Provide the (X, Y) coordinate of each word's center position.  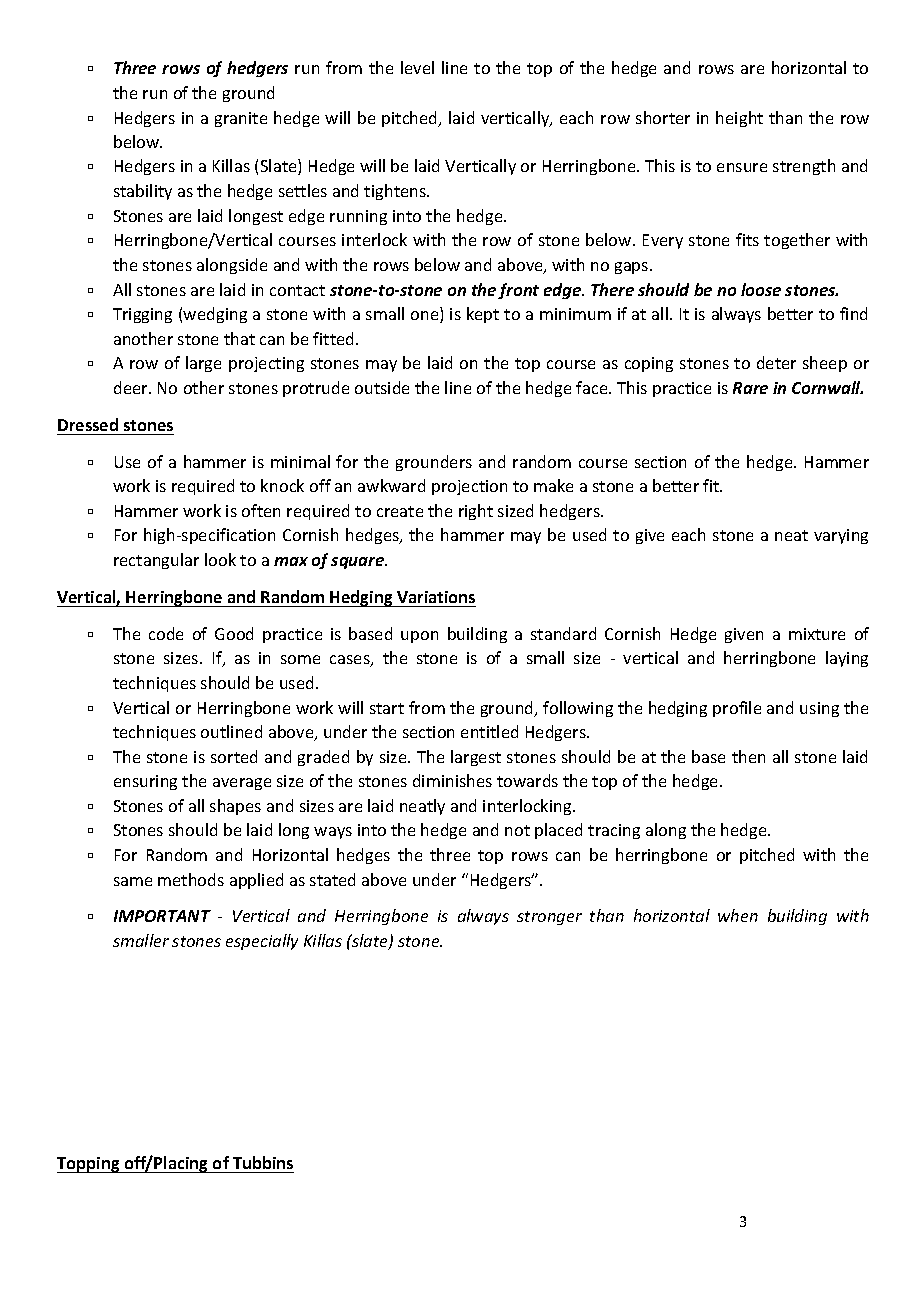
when (738, 915)
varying (841, 536)
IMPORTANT (162, 916)
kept (483, 315)
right (476, 512)
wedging (215, 315)
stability (143, 192)
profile (737, 709)
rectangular (156, 561)
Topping (89, 1165)
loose (761, 289)
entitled (489, 731)
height (739, 119)
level (417, 67)
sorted (234, 756)
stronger (549, 918)
